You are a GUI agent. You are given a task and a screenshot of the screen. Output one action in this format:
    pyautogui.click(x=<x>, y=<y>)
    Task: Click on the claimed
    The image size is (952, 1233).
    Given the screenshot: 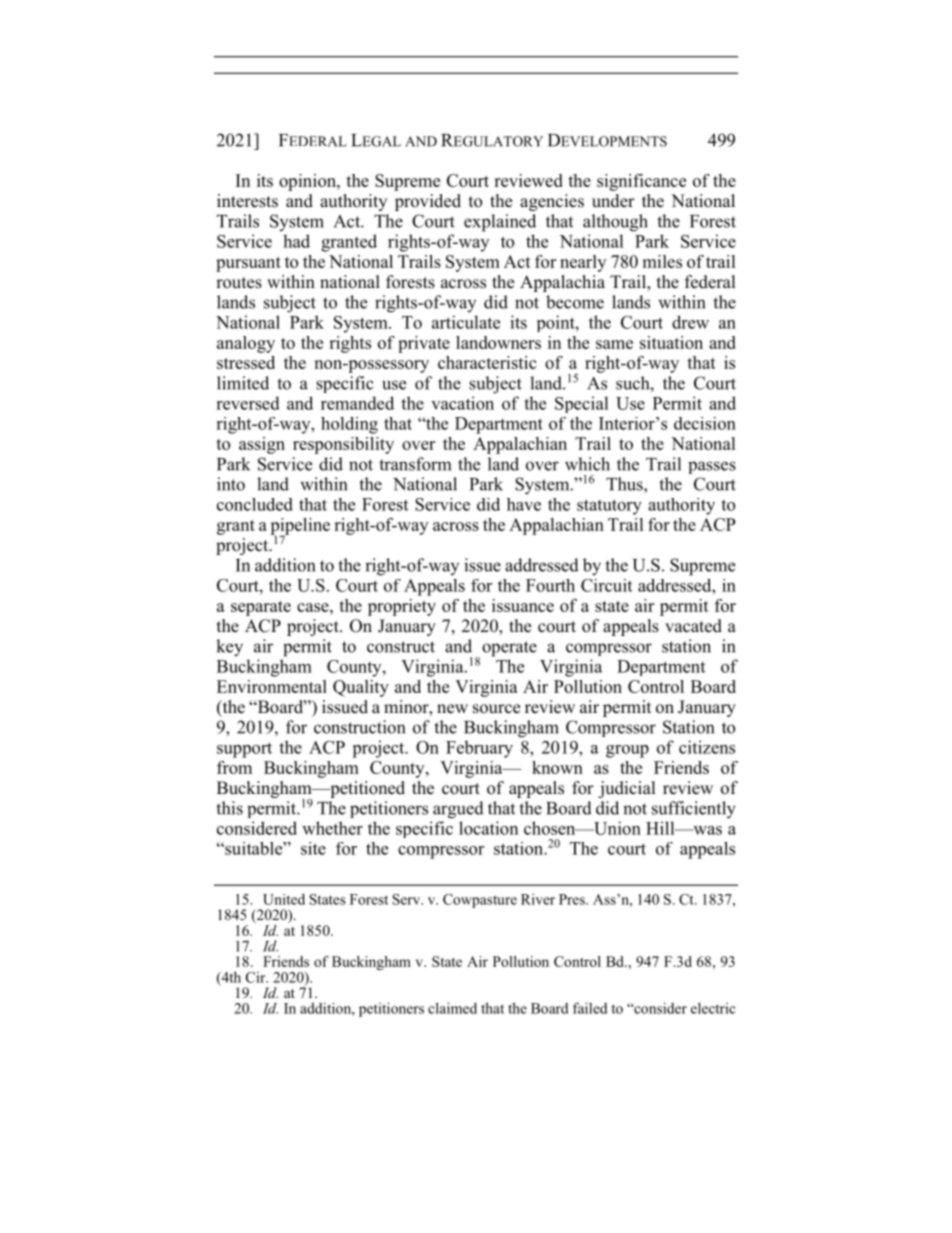 What is the action you would take?
    pyautogui.click(x=452, y=1008)
